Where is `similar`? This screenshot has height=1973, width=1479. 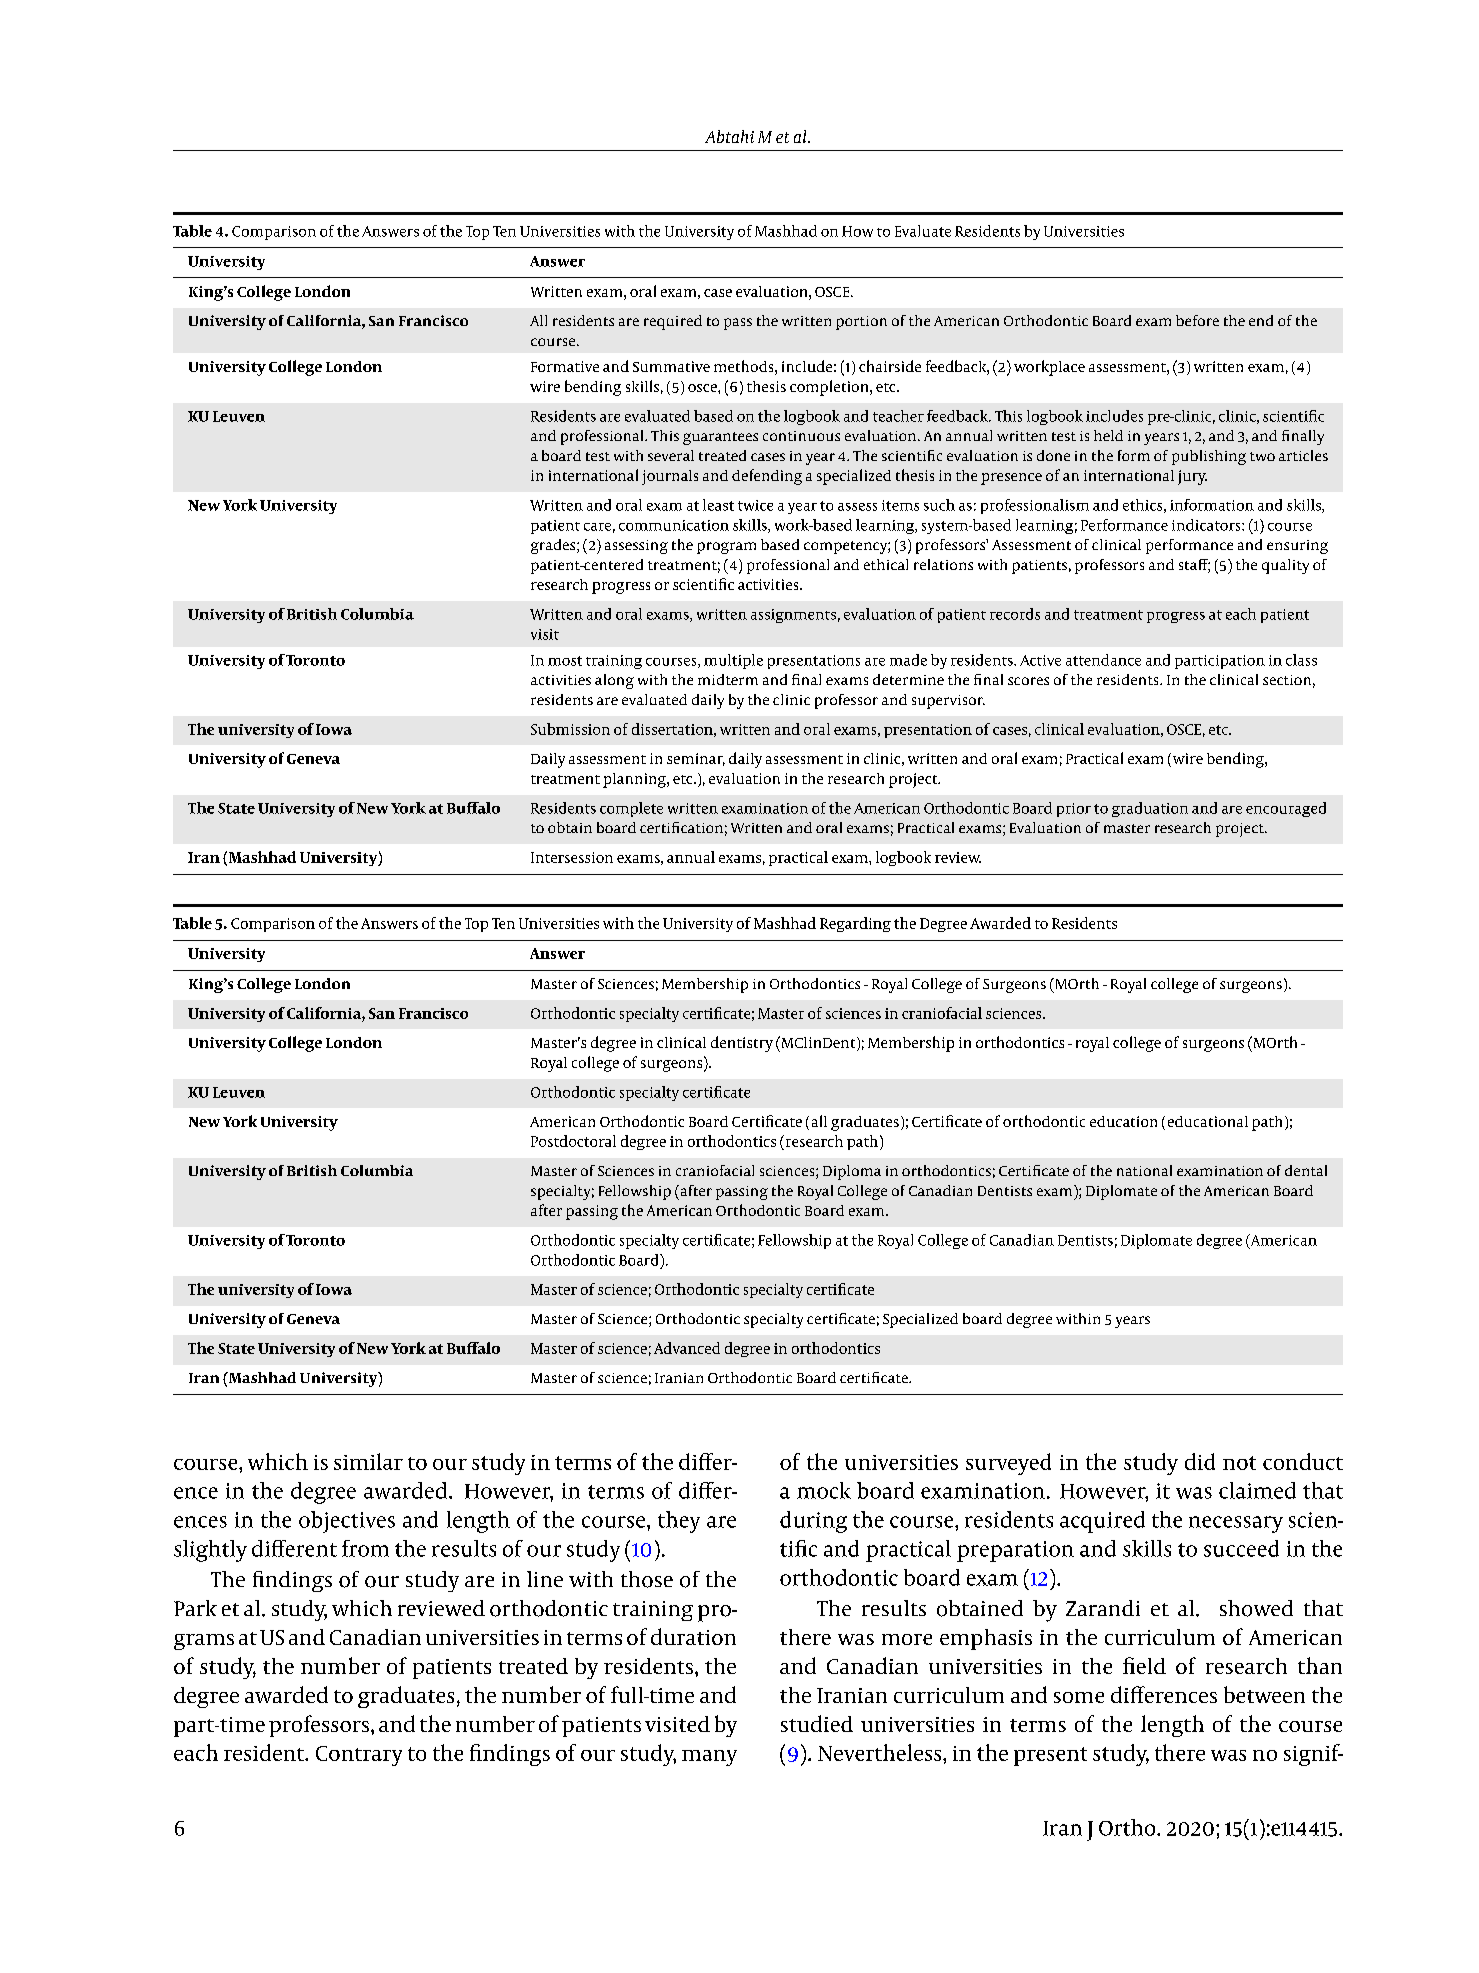
similar is located at coordinates (368, 1461).
